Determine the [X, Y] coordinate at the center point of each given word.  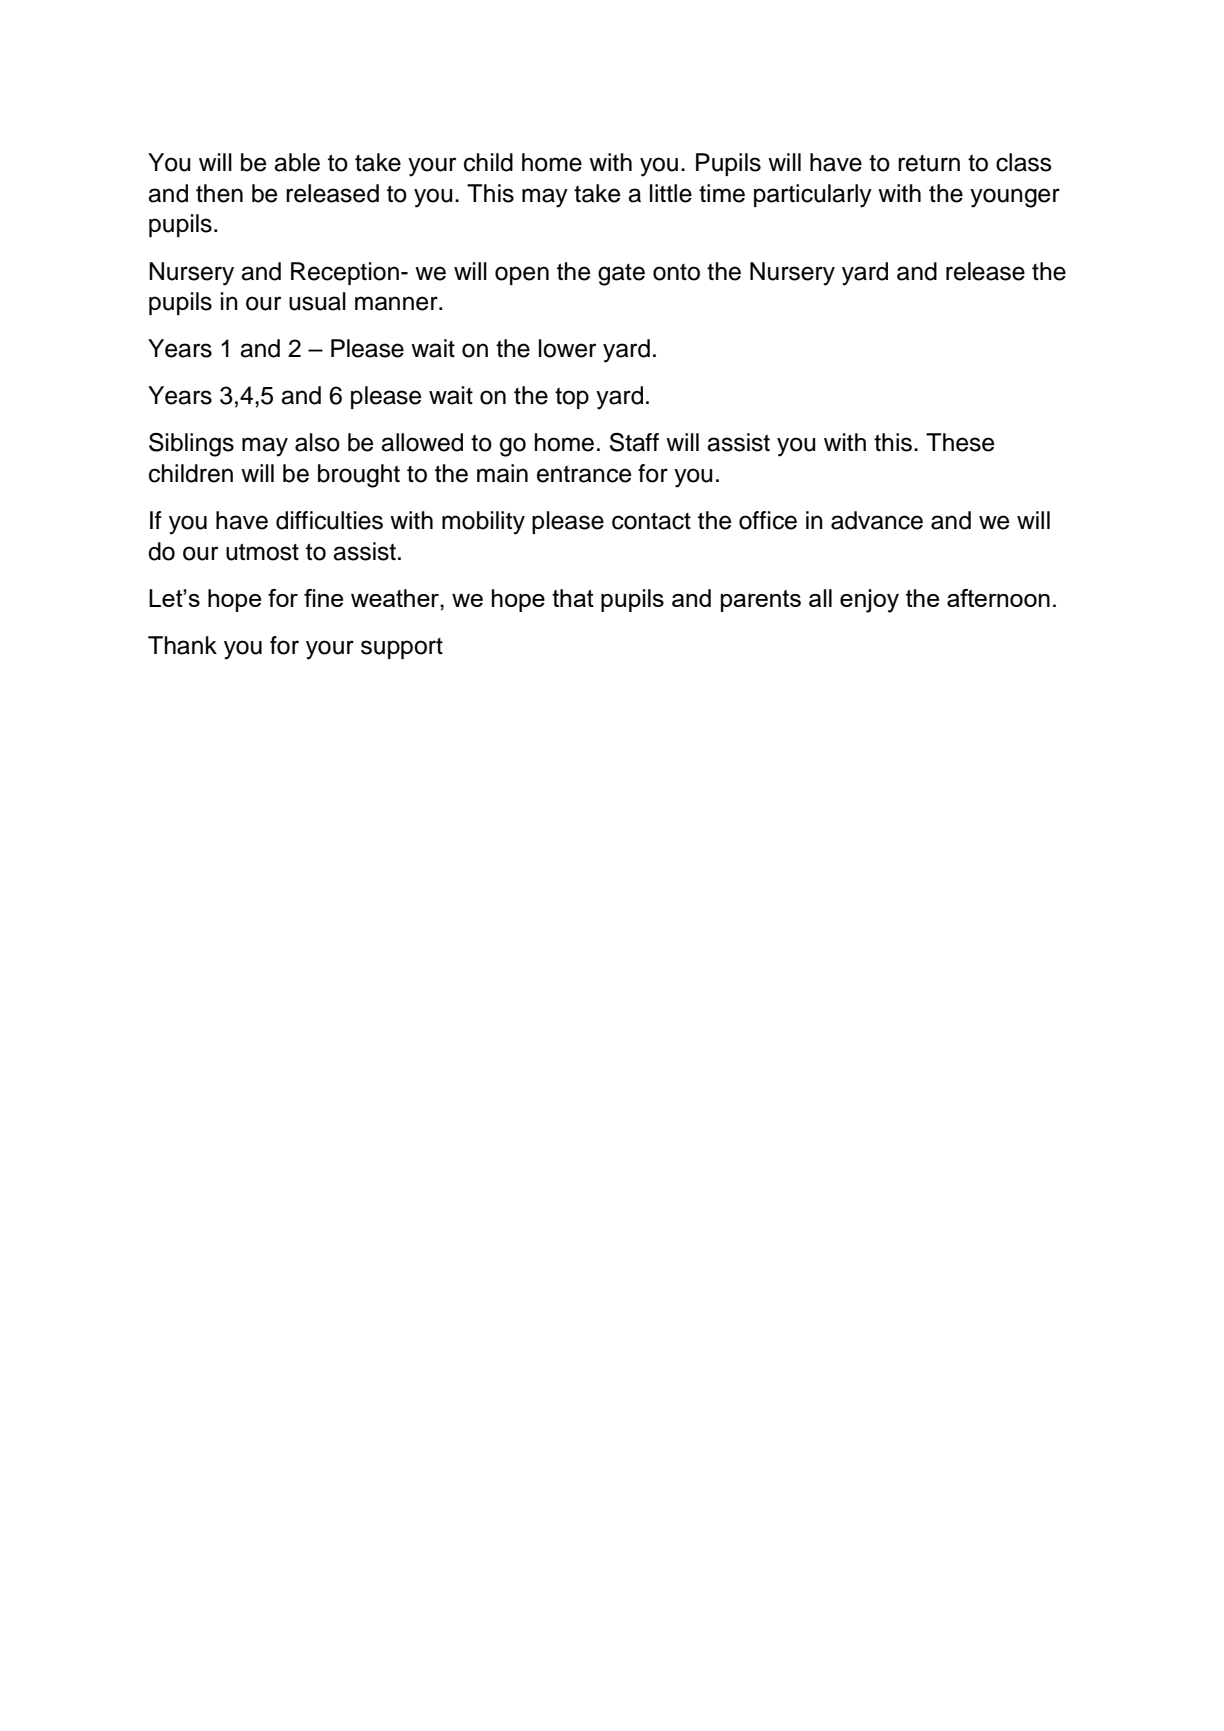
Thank [182, 645]
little [671, 193]
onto [676, 272]
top [572, 398]
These [960, 442]
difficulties [329, 520]
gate [621, 275]
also [317, 442]
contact [651, 521]
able [297, 162]
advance [877, 520]
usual [317, 301]
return [929, 163]
